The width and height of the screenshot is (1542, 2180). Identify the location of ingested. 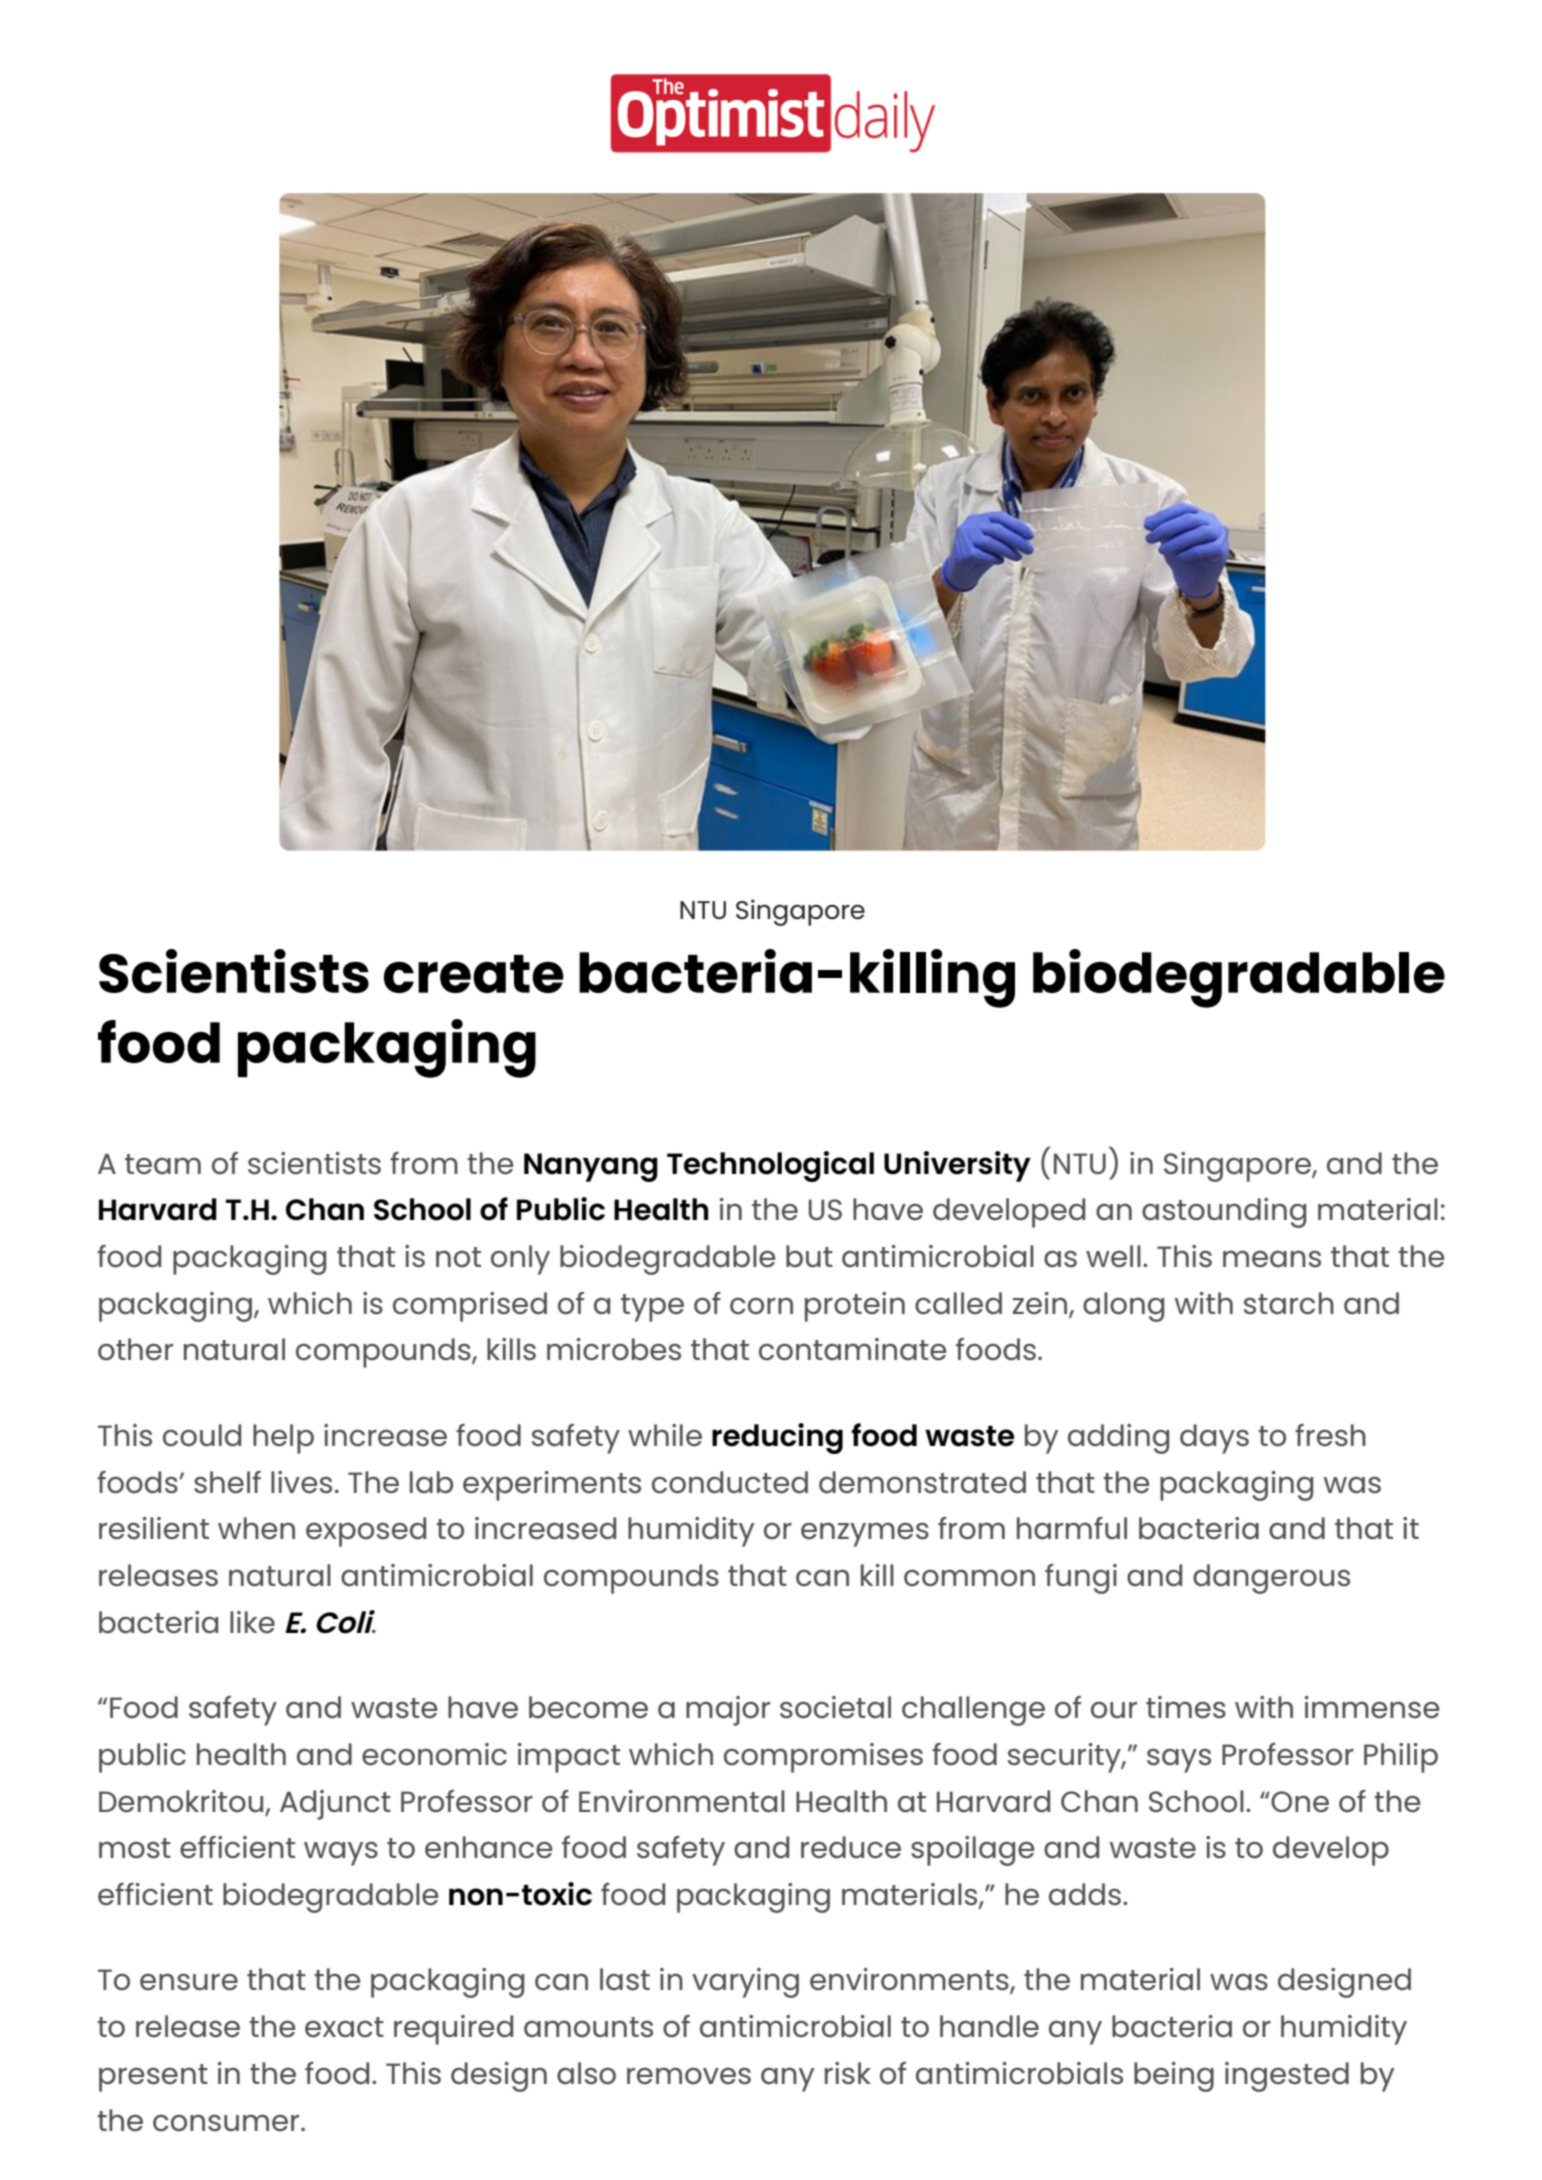
(1287, 2077).
